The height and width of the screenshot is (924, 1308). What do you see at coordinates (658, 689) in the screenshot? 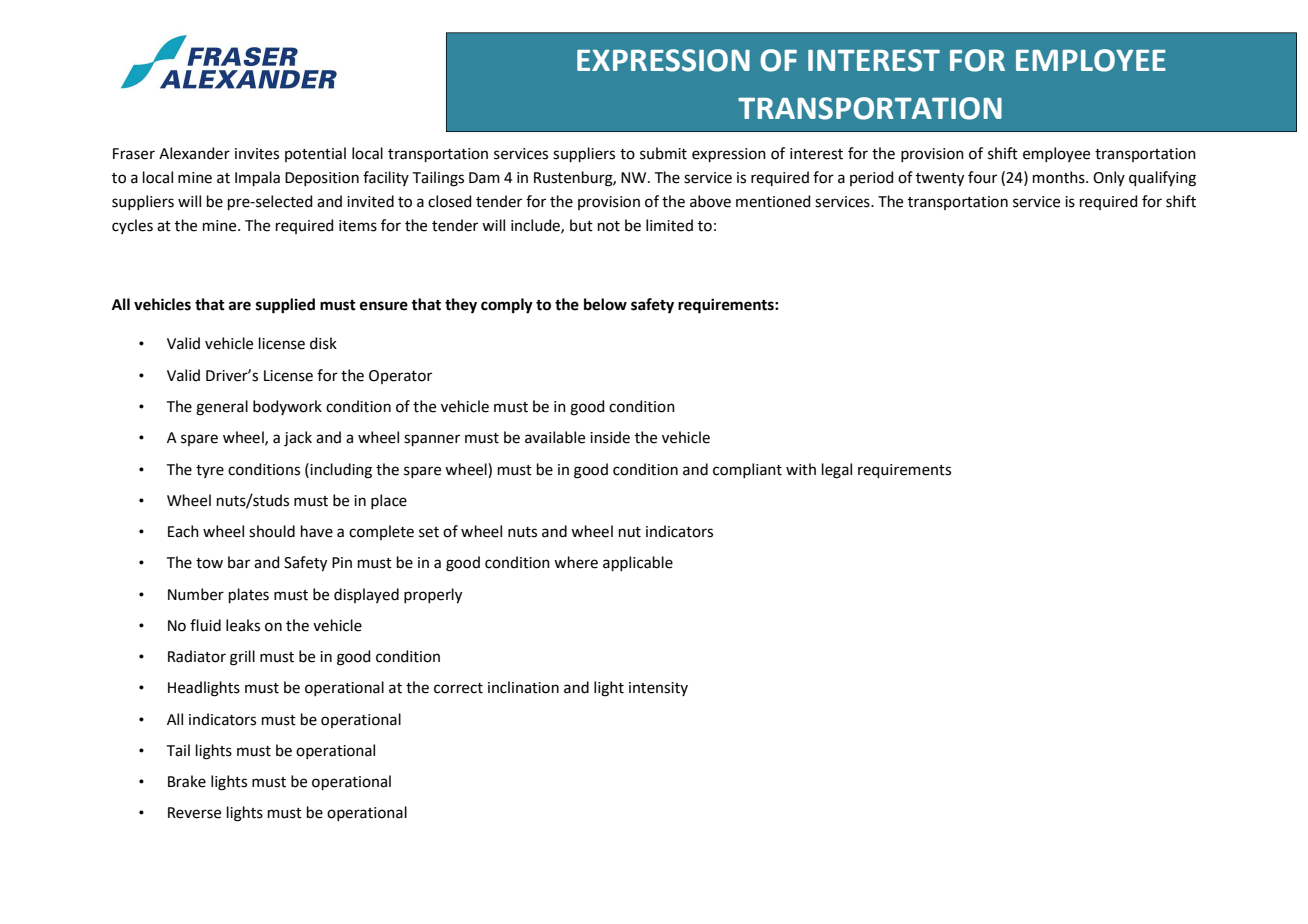
I see `intensity` at bounding box center [658, 689].
